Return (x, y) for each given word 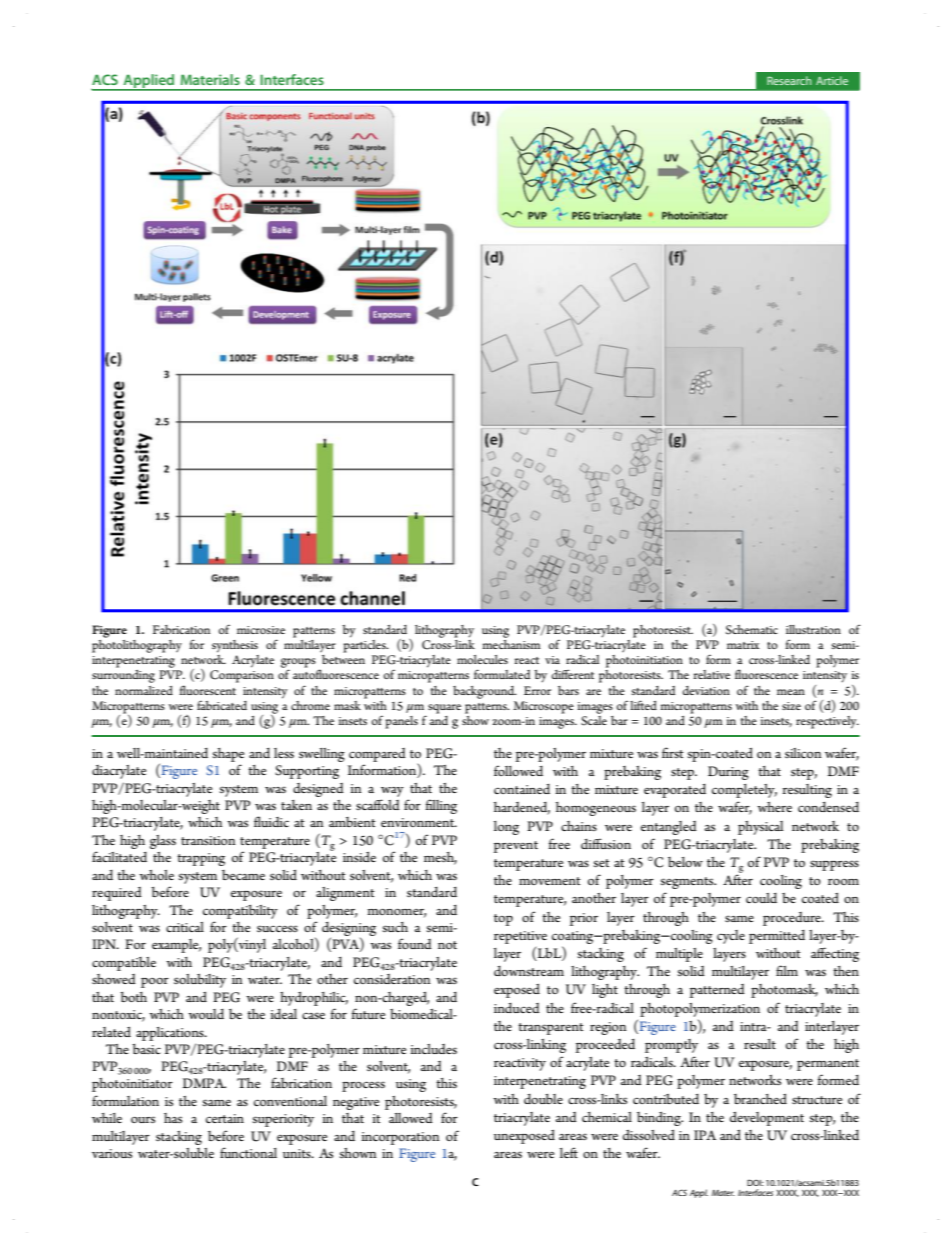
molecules (482, 659)
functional (248, 1152)
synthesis (235, 646)
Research (789, 80)
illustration (813, 629)
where (774, 807)
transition (208, 840)
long (506, 828)
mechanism (511, 643)
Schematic (752, 630)
